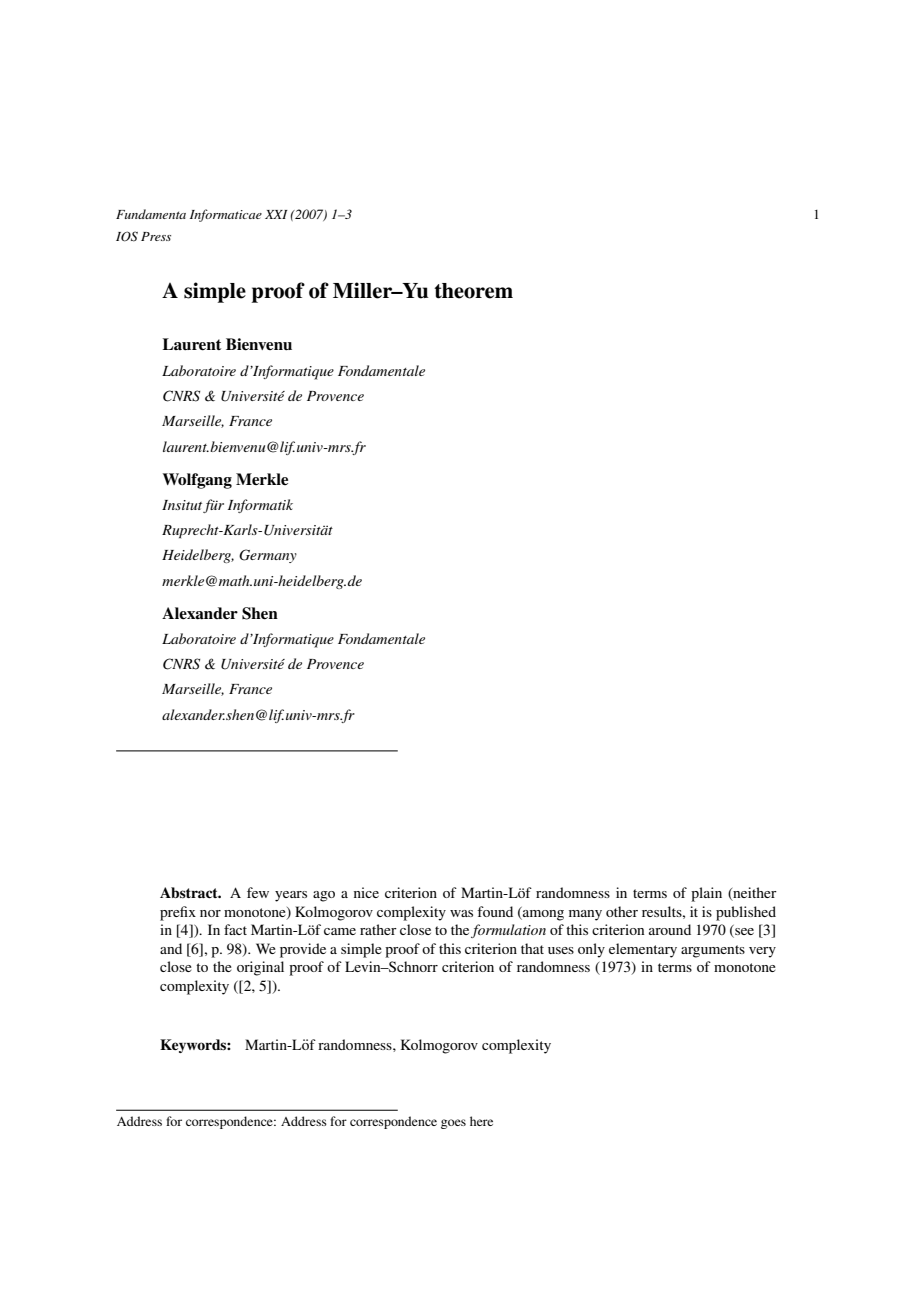 This document has width=924, height=1308. What do you see at coordinates (260, 506) in the document?
I see `Informatik` at bounding box center [260, 506].
